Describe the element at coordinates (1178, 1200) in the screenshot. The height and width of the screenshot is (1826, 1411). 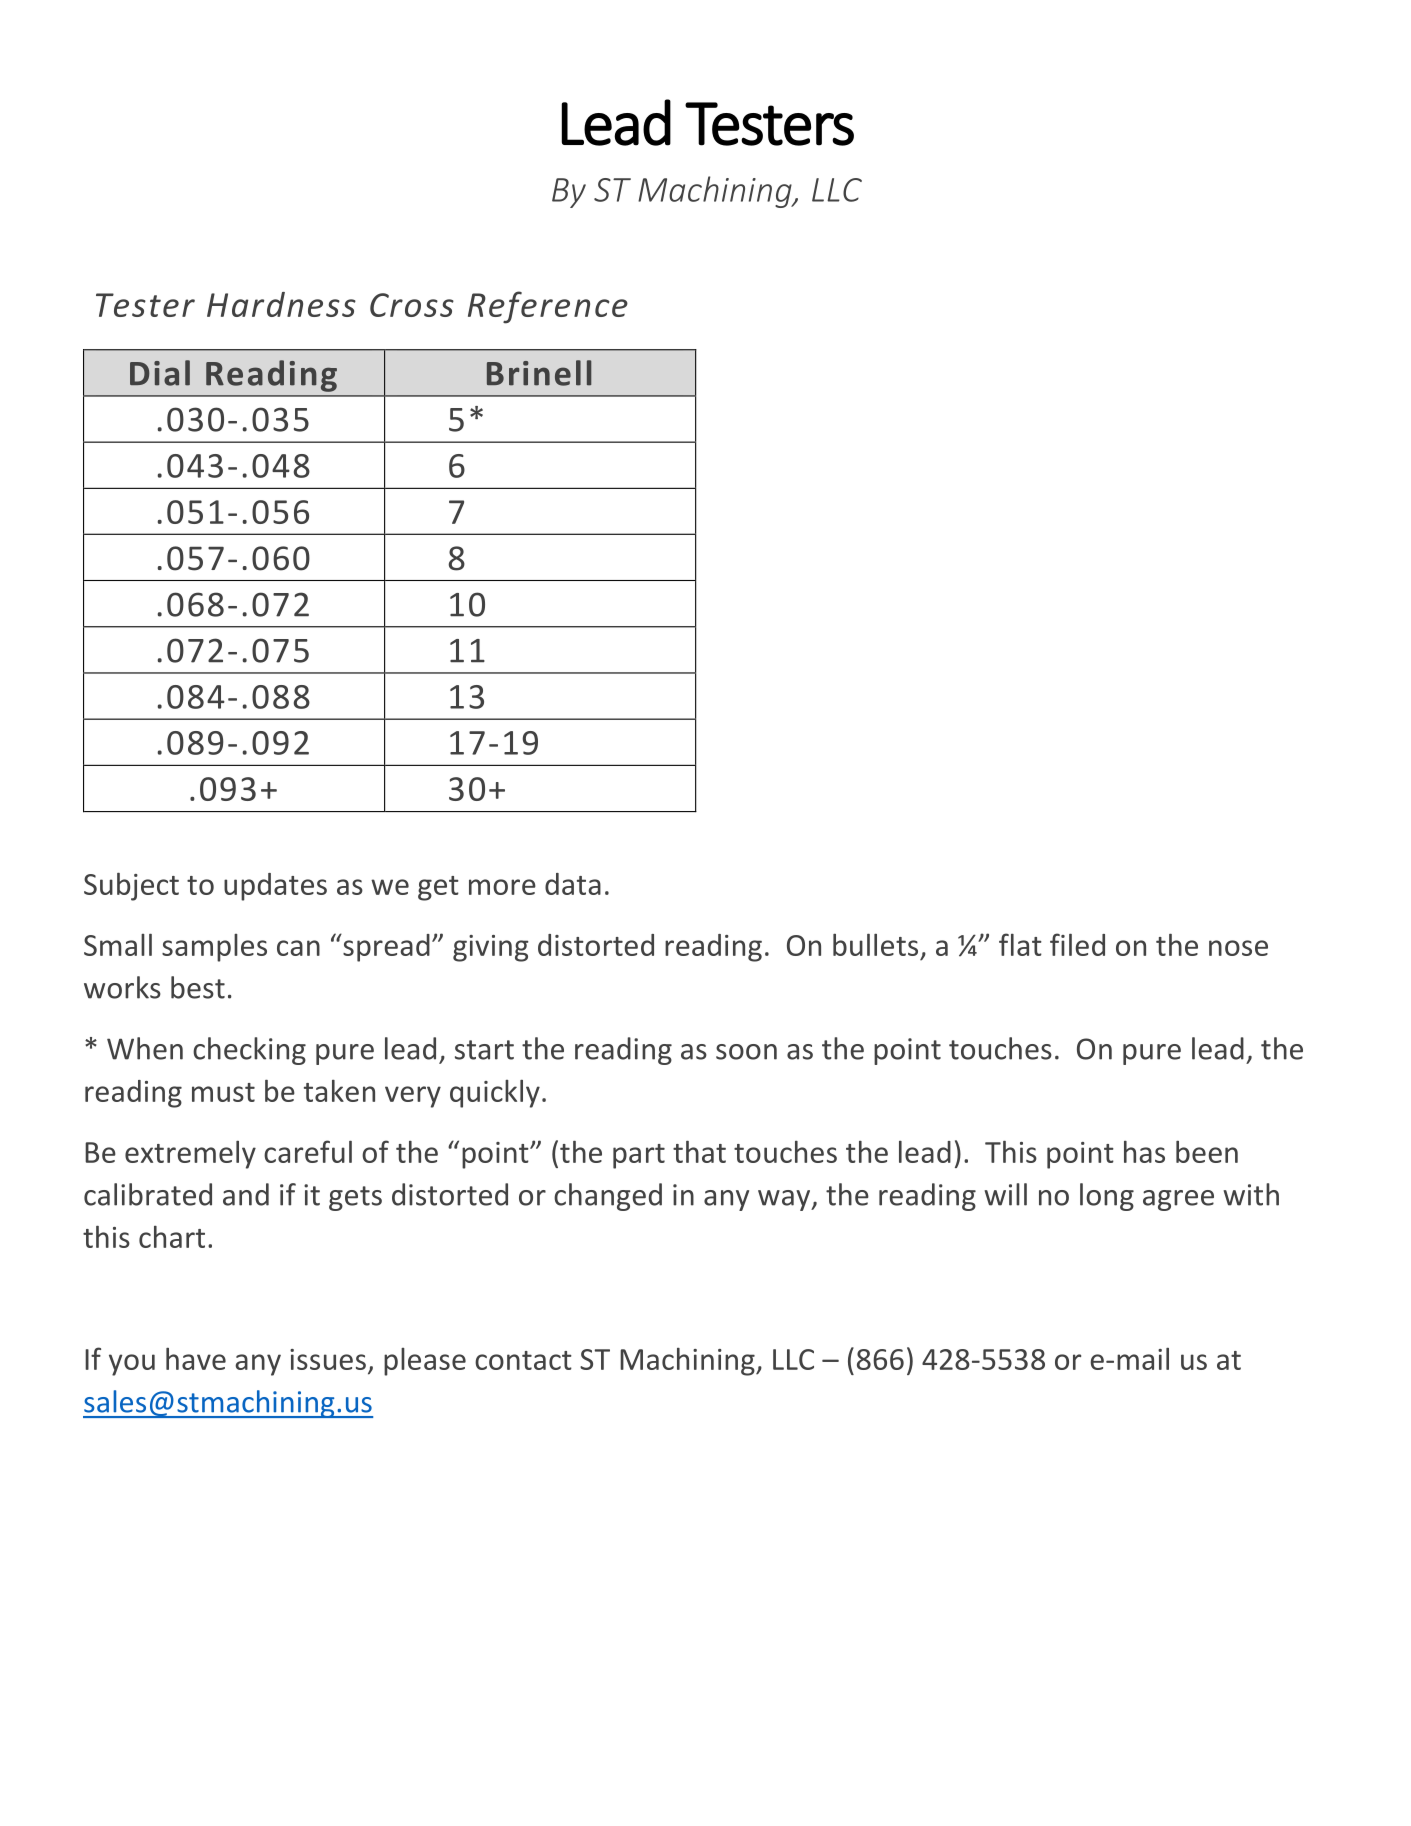
I see `agree` at that location.
